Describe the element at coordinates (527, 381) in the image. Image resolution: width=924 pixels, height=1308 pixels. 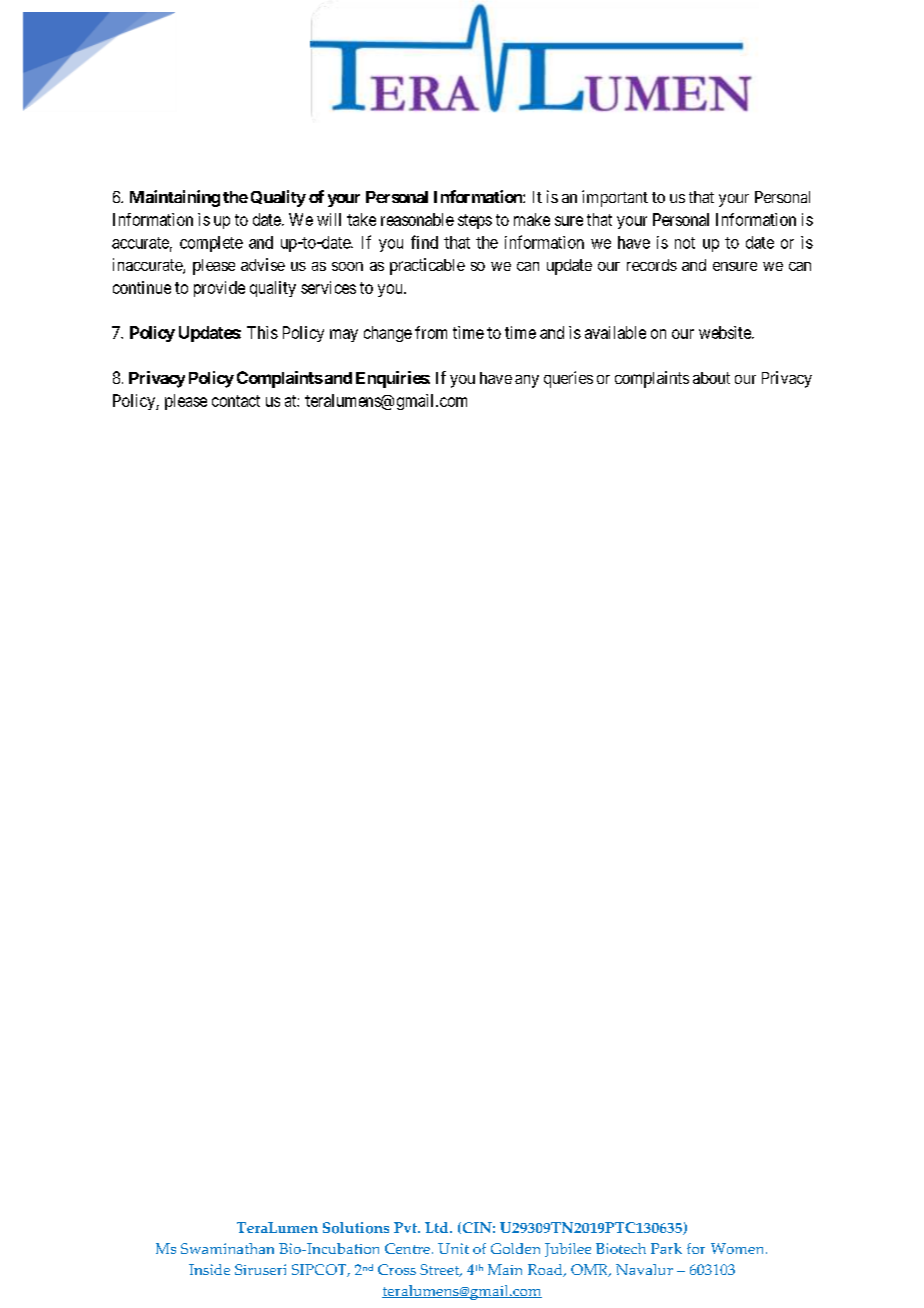
I see `any` at that location.
